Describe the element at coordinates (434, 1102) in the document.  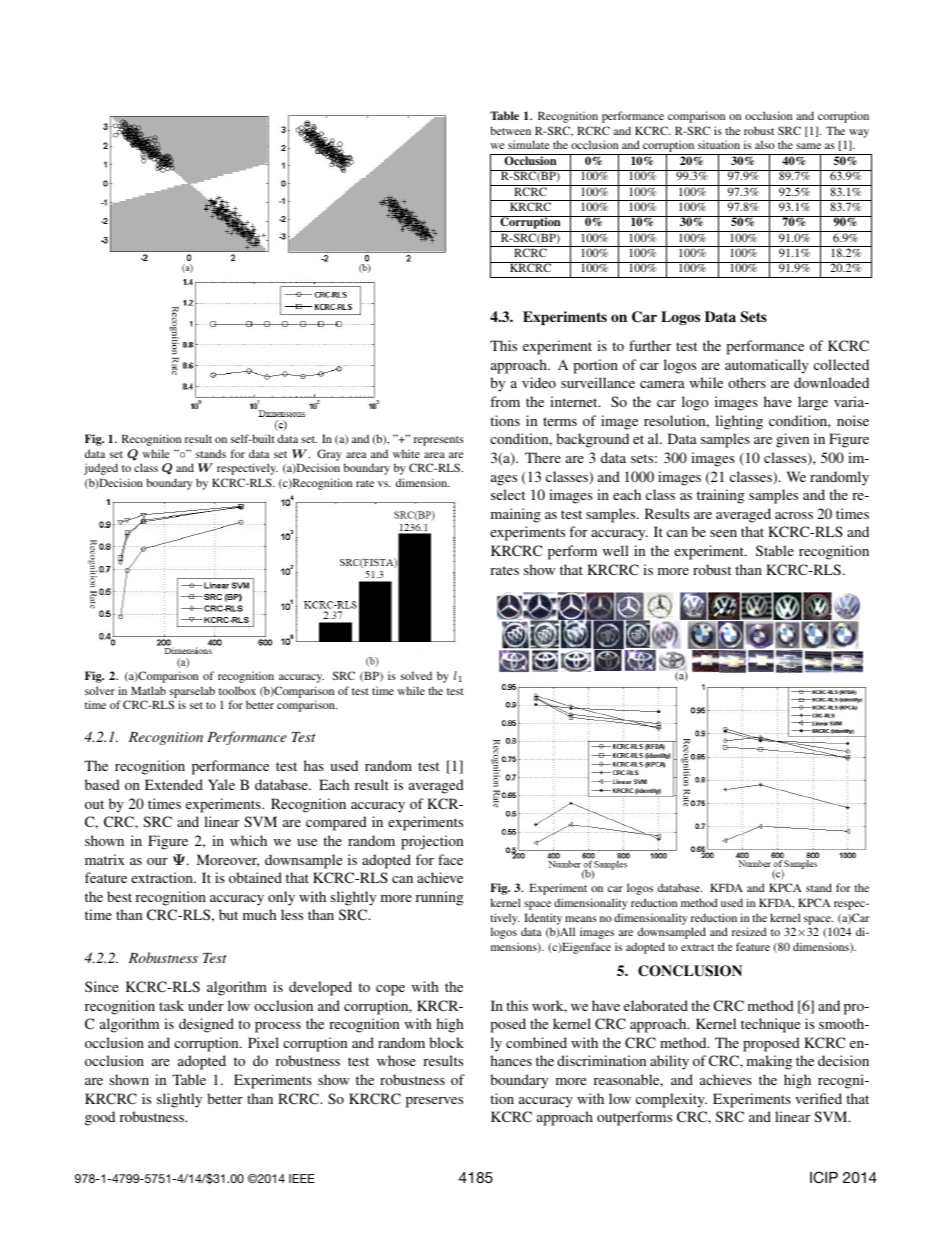
I see `preserves` at that location.
